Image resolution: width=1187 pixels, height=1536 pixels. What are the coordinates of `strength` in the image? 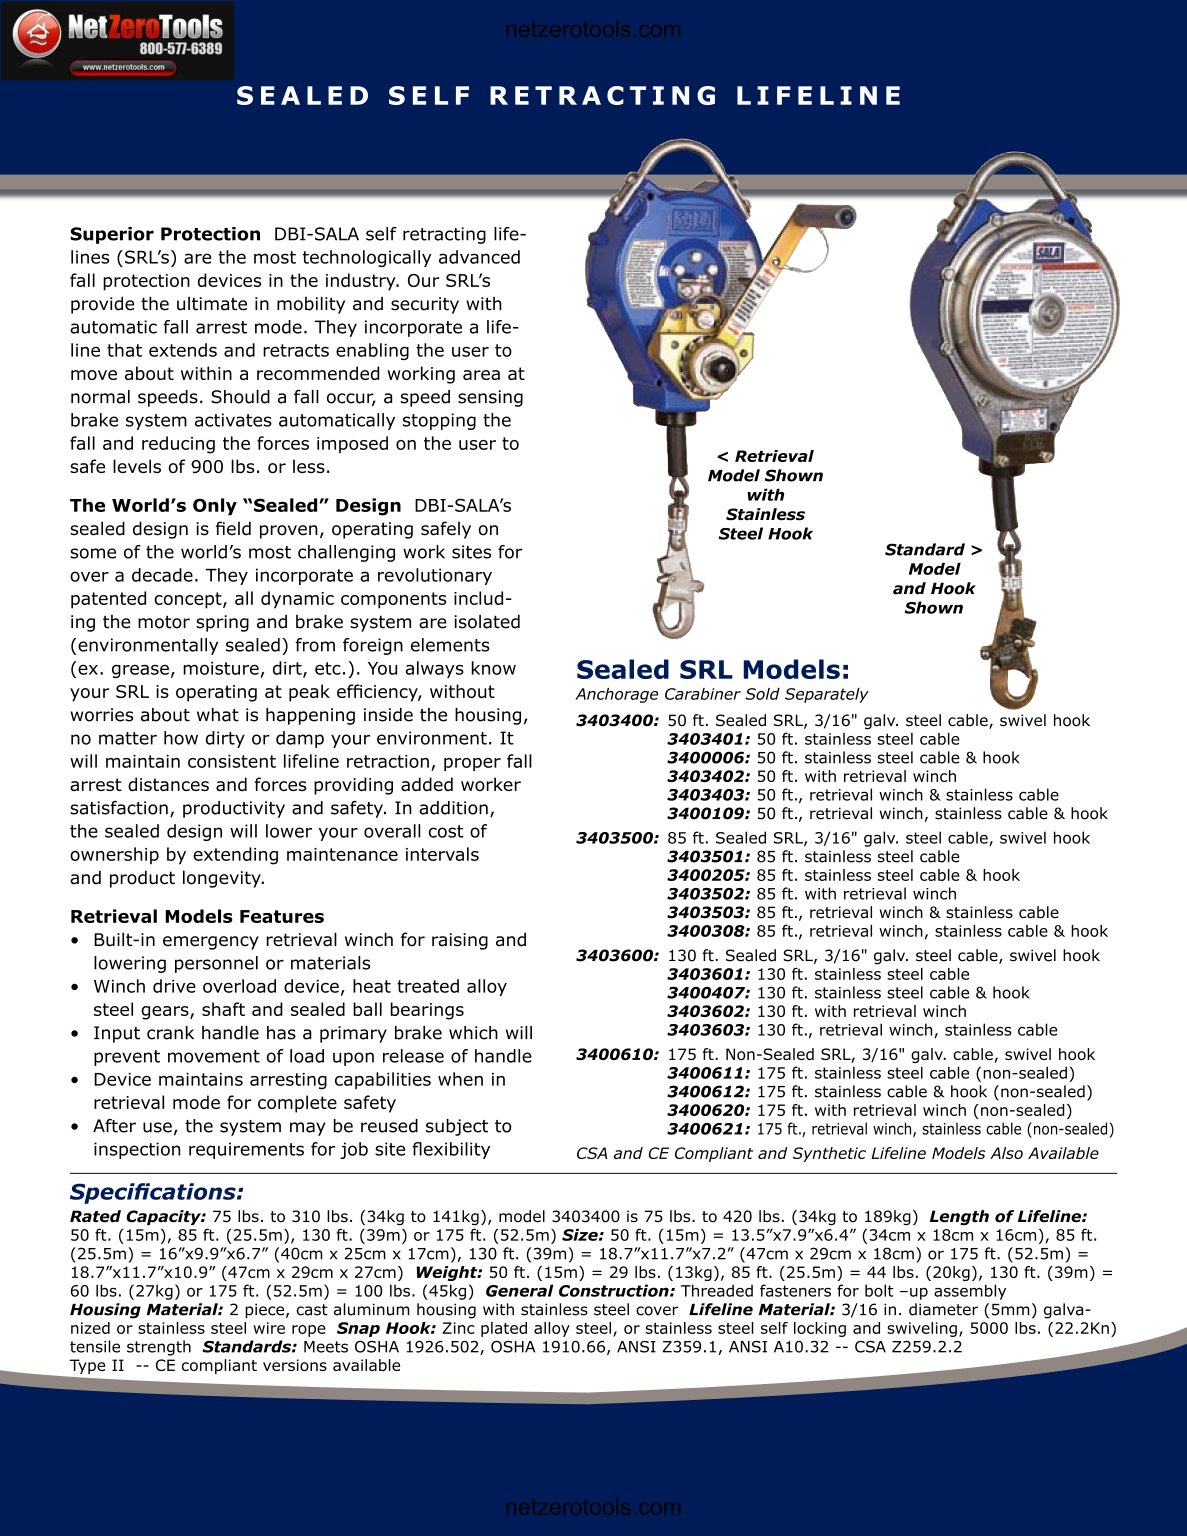 It's located at (159, 1348).
